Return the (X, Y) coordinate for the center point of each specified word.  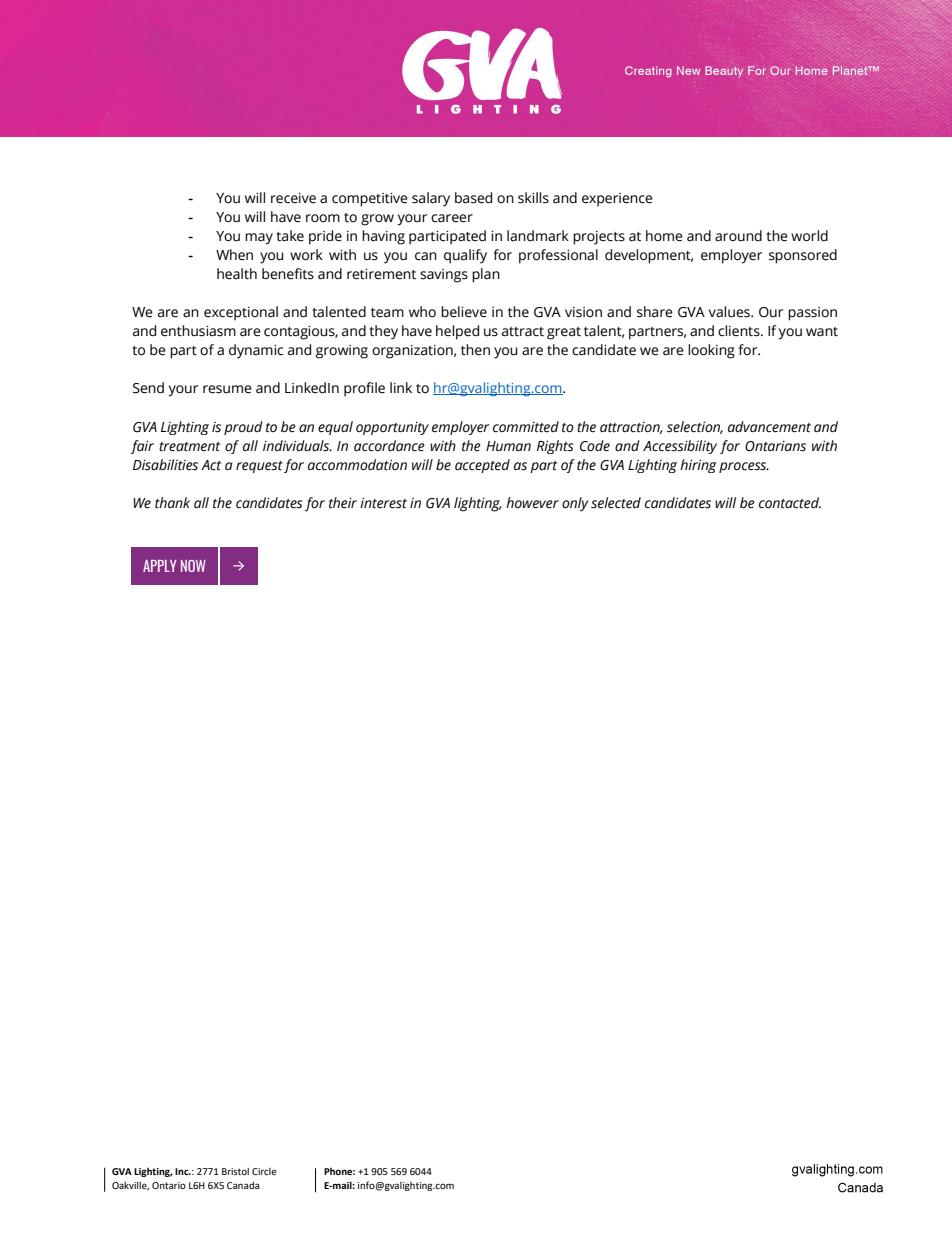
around (738, 236)
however (532, 503)
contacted (790, 503)
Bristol (235, 1171)
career (452, 218)
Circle (264, 1171)
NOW (193, 566)
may (259, 239)
